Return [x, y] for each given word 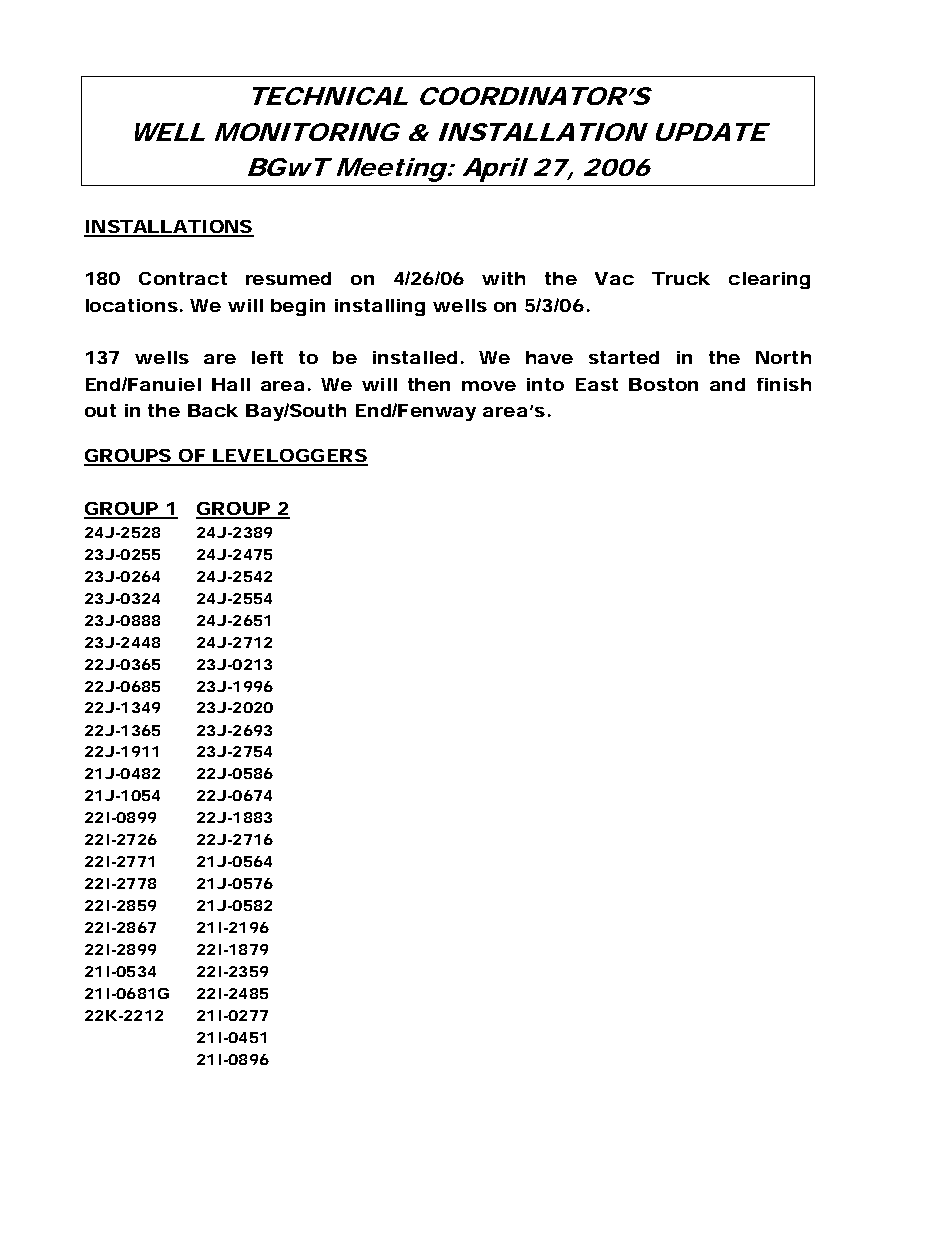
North [783, 357]
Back [213, 410]
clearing [769, 280]
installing [380, 307]
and [727, 384]
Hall [231, 384]
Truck [681, 278]
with [503, 278]
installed [415, 357]
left [267, 357]
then [429, 384]
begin [298, 307]
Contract [183, 278]
